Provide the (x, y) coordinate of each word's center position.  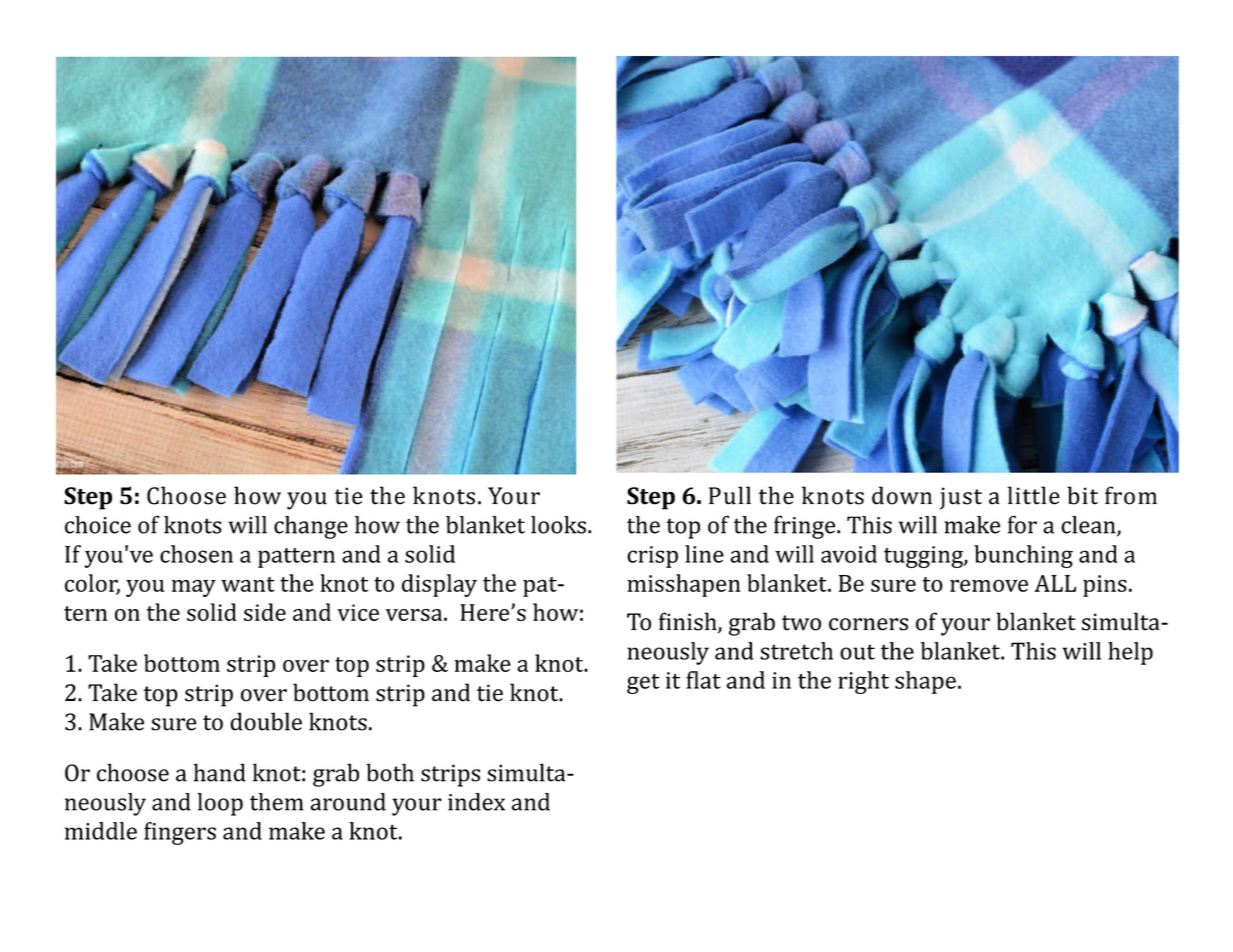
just (961, 498)
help (1130, 653)
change (311, 527)
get (643, 684)
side (265, 612)
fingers (180, 833)
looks (558, 525)
